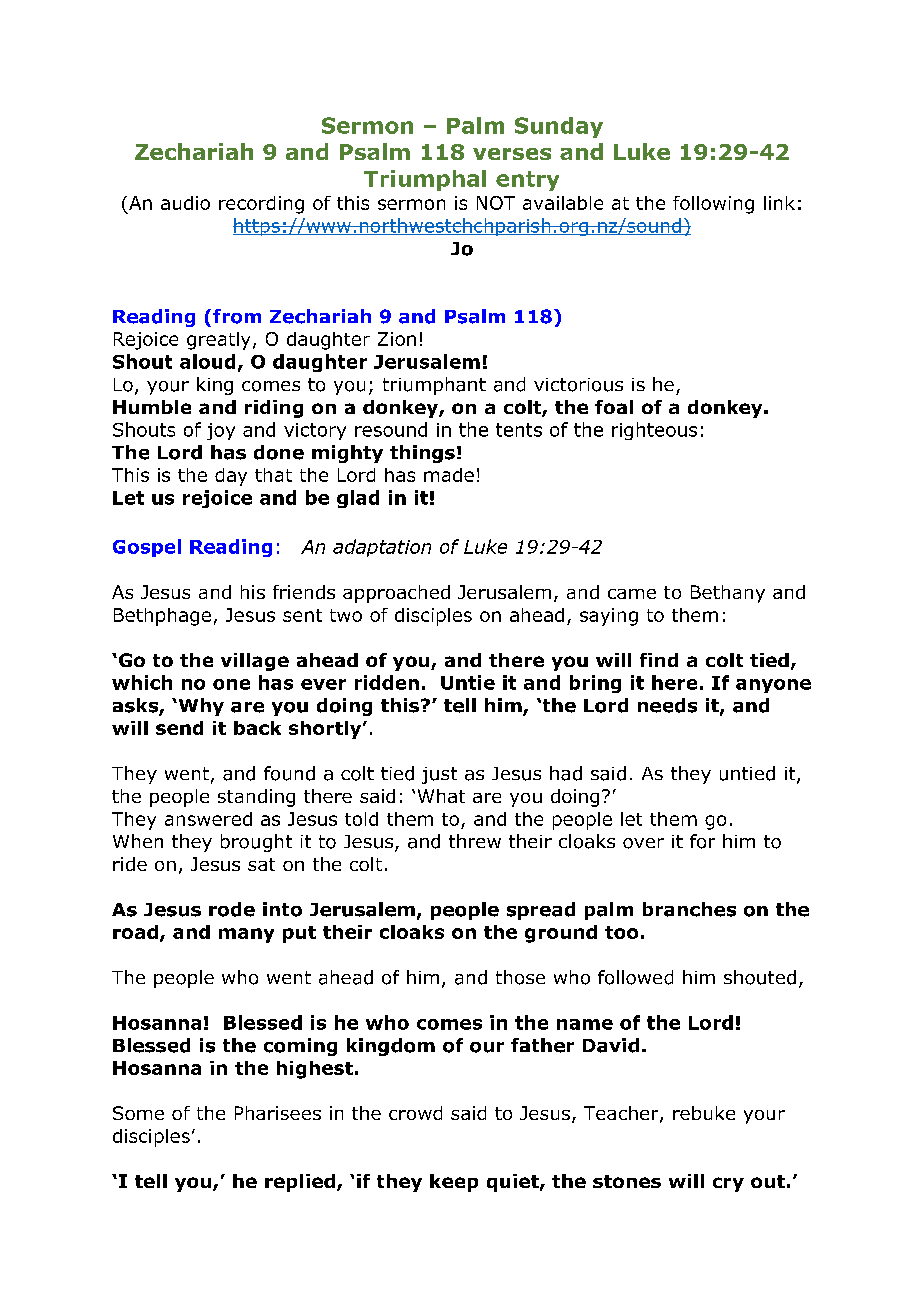 The image size is (924, 1308). I want to click on made, so click(449, 475).
